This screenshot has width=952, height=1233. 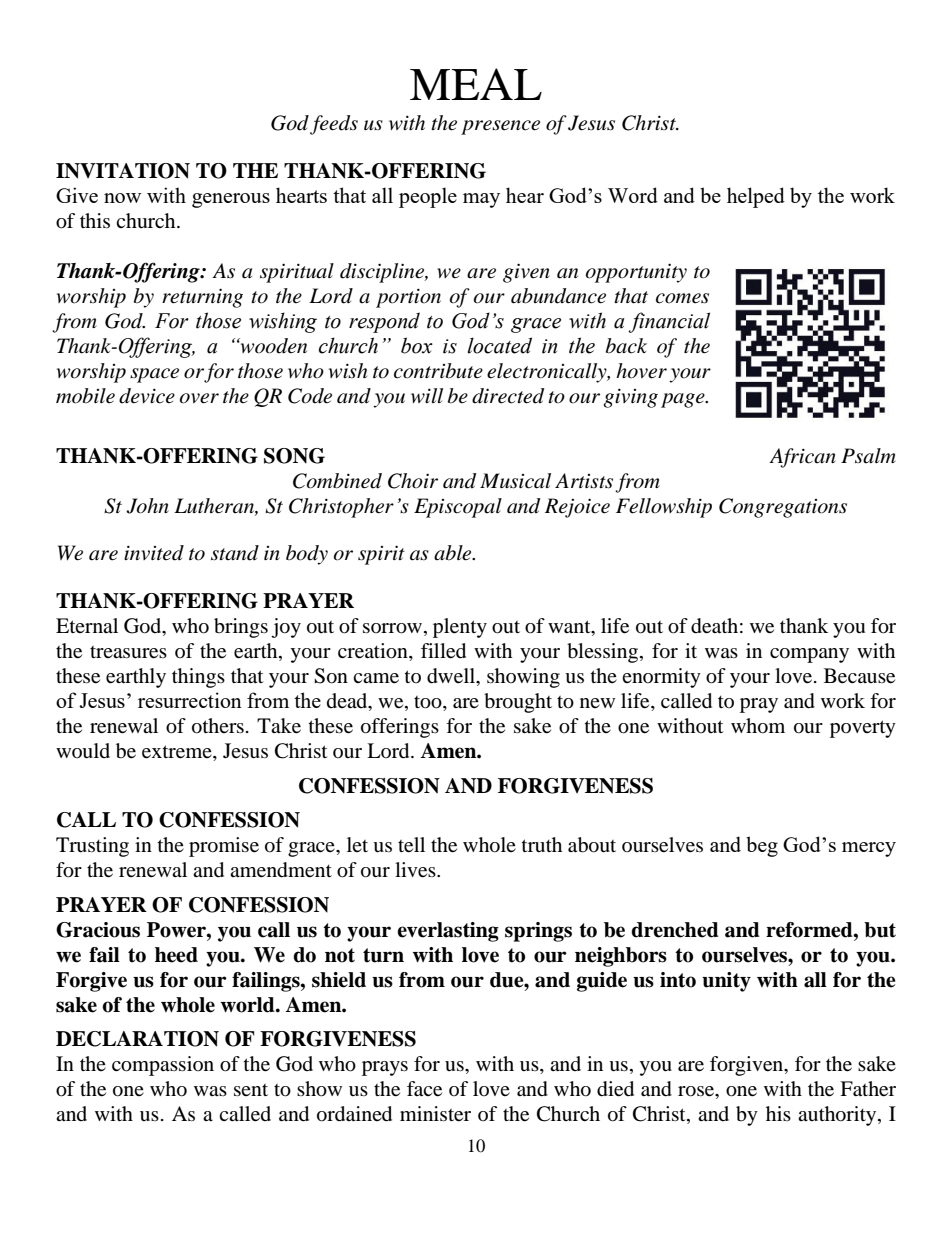 What do you see at coordinates (416, 870) in the screenshot?
I see `lives` at bounding box center [416, 870].
